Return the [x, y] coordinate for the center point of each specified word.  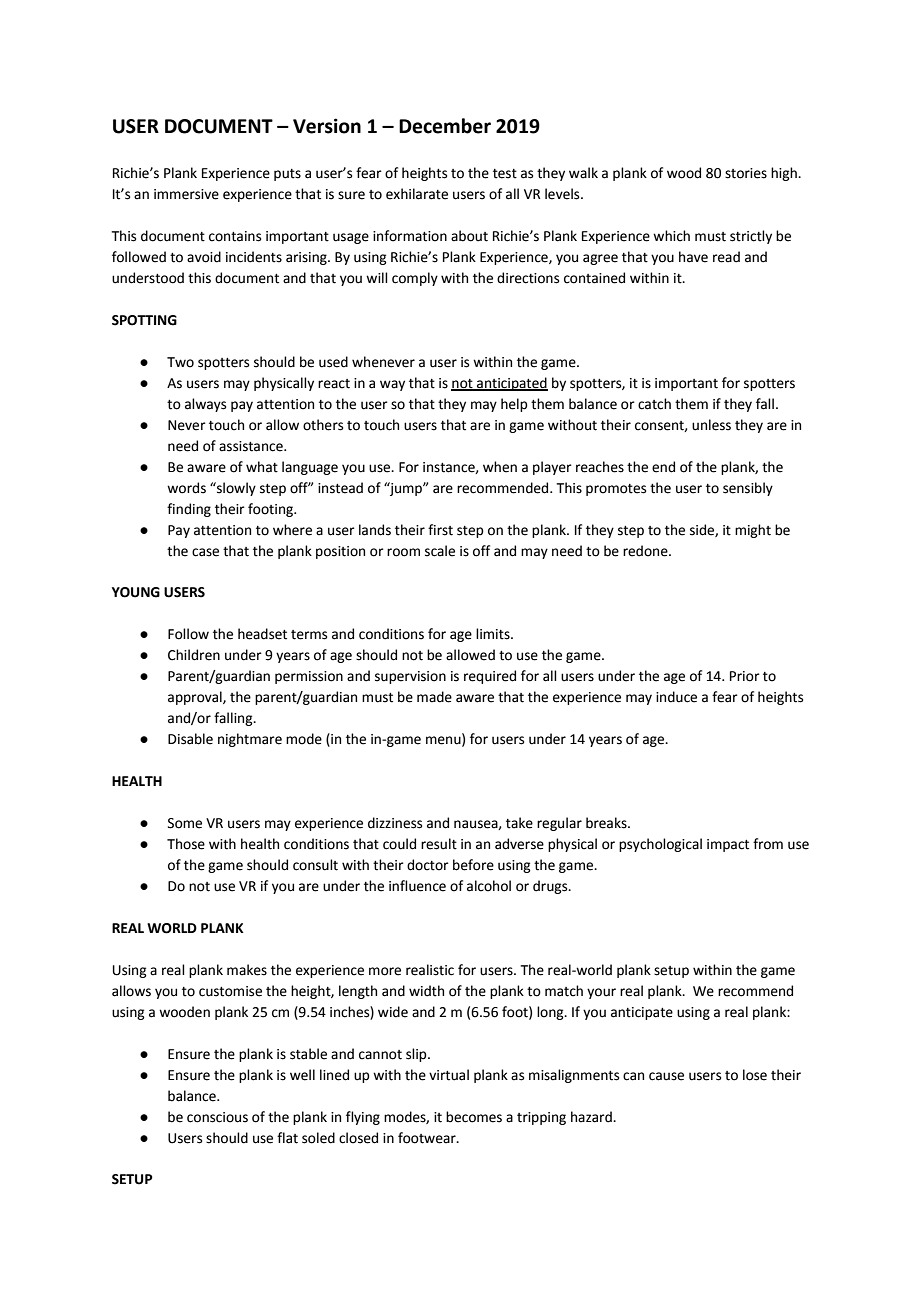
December [445, 126]
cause [666, 1076]
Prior [745, 676]
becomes [474, 1117]
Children [194, 655]
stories [746, 173]
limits [494, 634]
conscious [217, 1117]
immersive [186, 194]
